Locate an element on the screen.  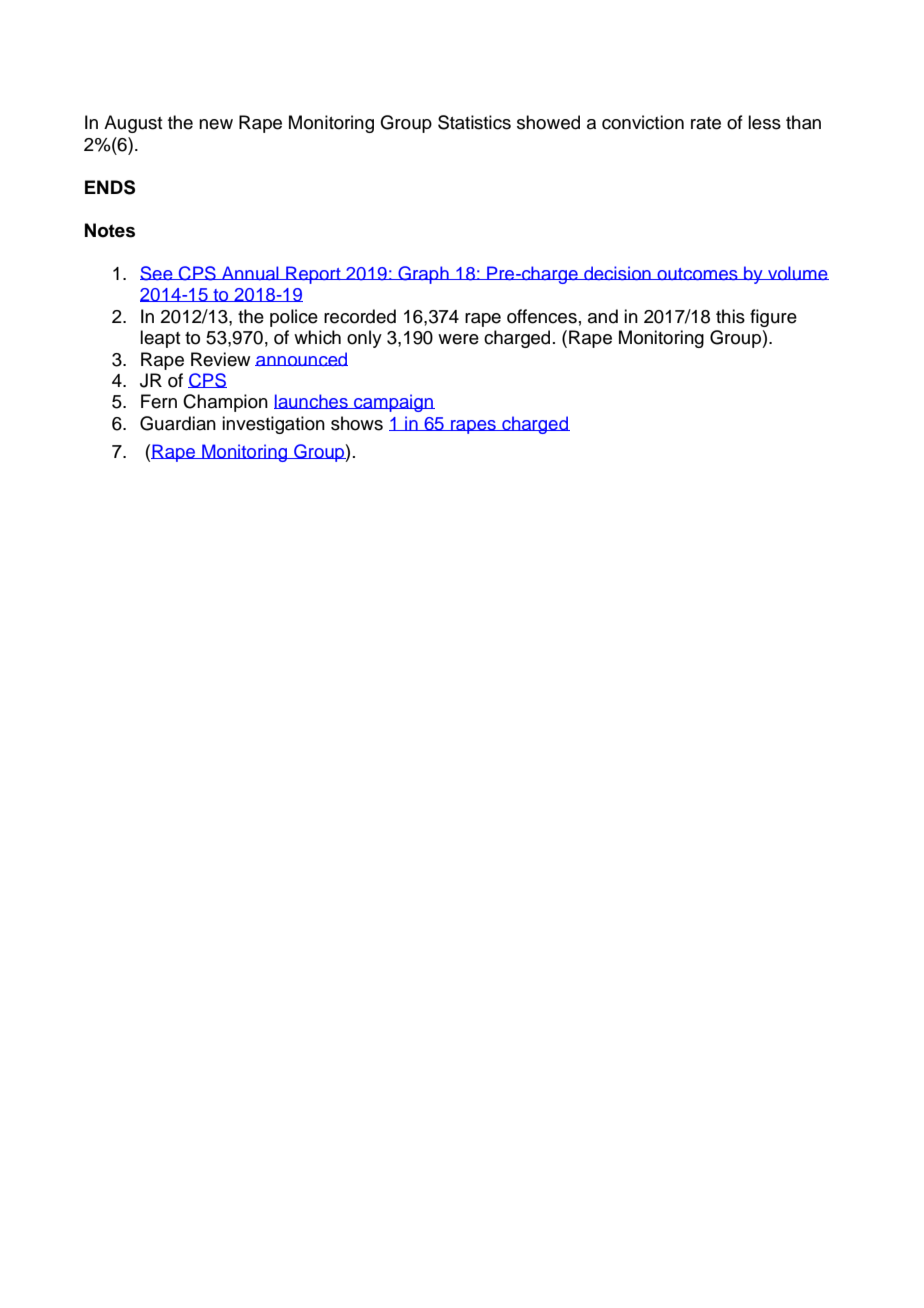
leapt is located at coordinates (160, 339).
